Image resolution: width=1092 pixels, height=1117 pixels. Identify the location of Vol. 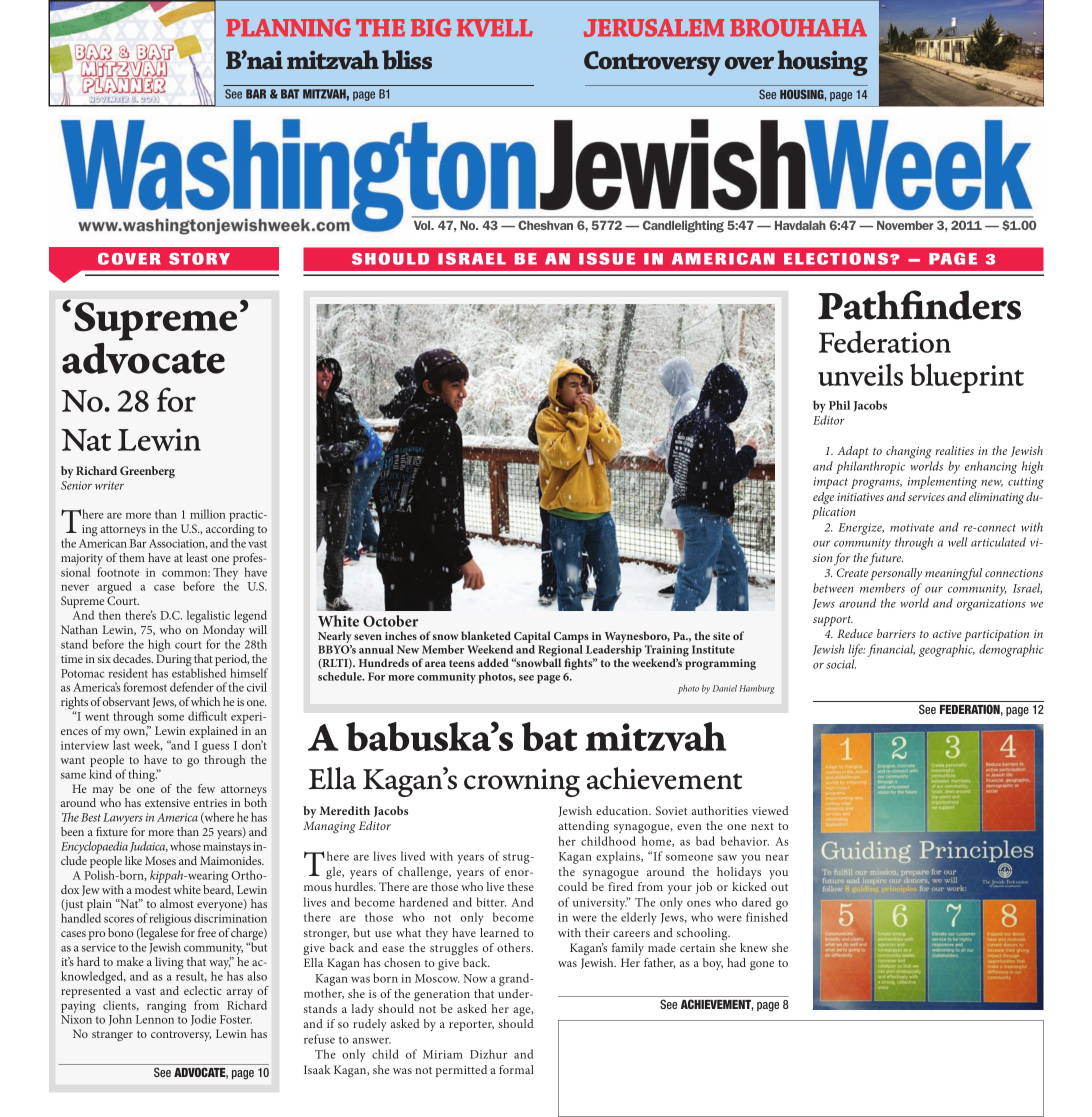
(423, 225).
